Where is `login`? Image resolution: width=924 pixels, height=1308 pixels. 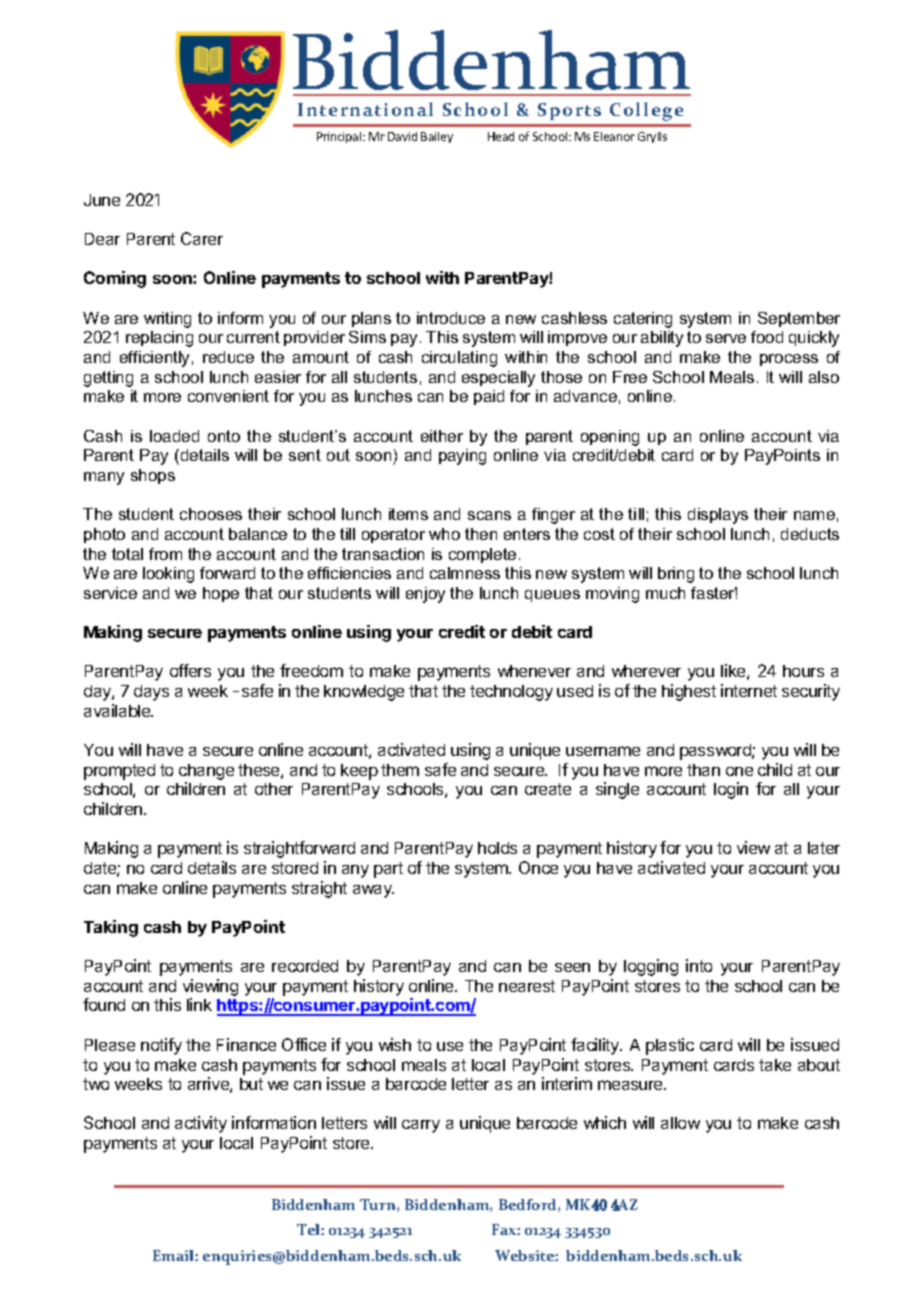
login is located at coordinates (731, 790).
